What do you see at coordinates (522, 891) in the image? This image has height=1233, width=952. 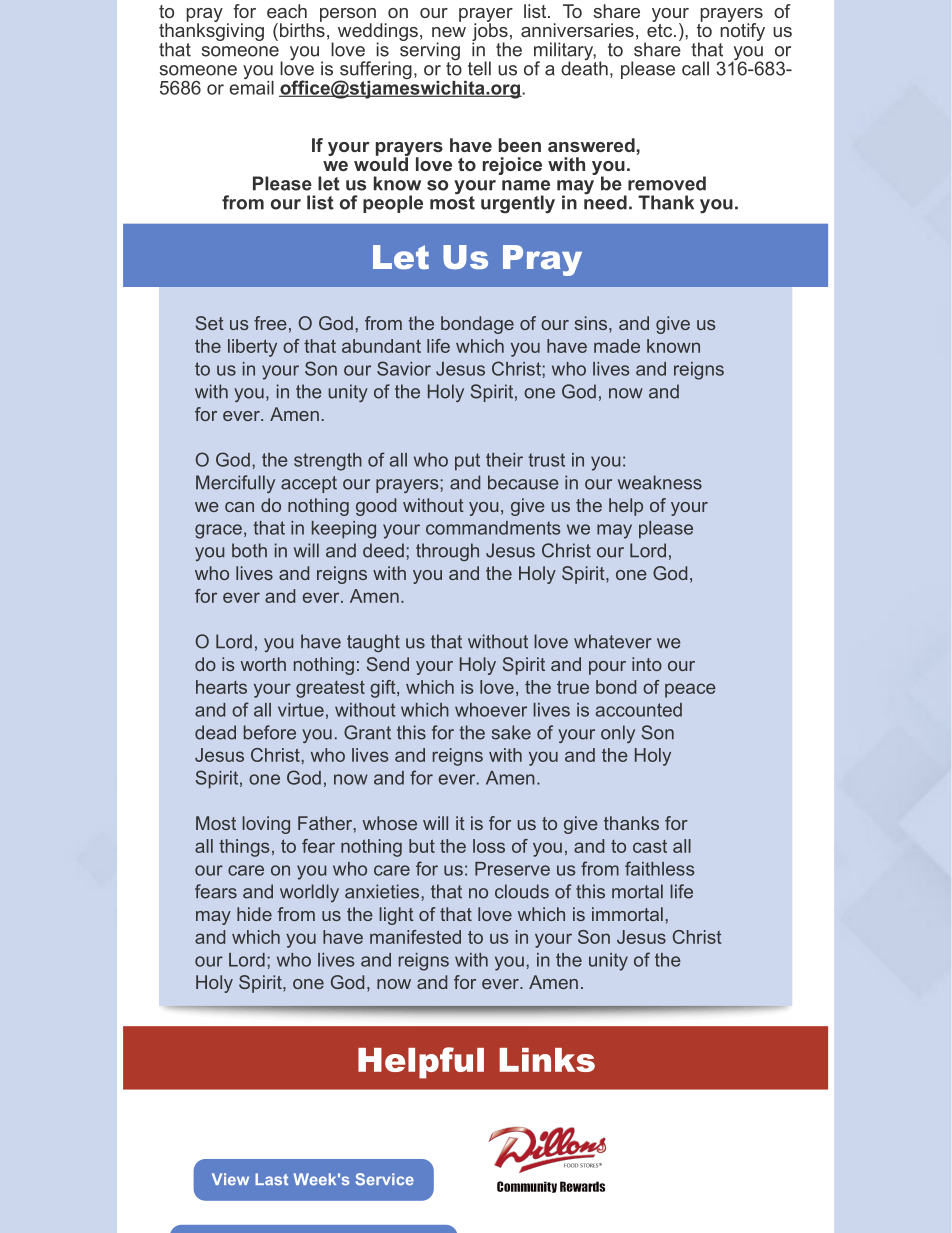 I see `clouds` at bounding box center [522, 891].
